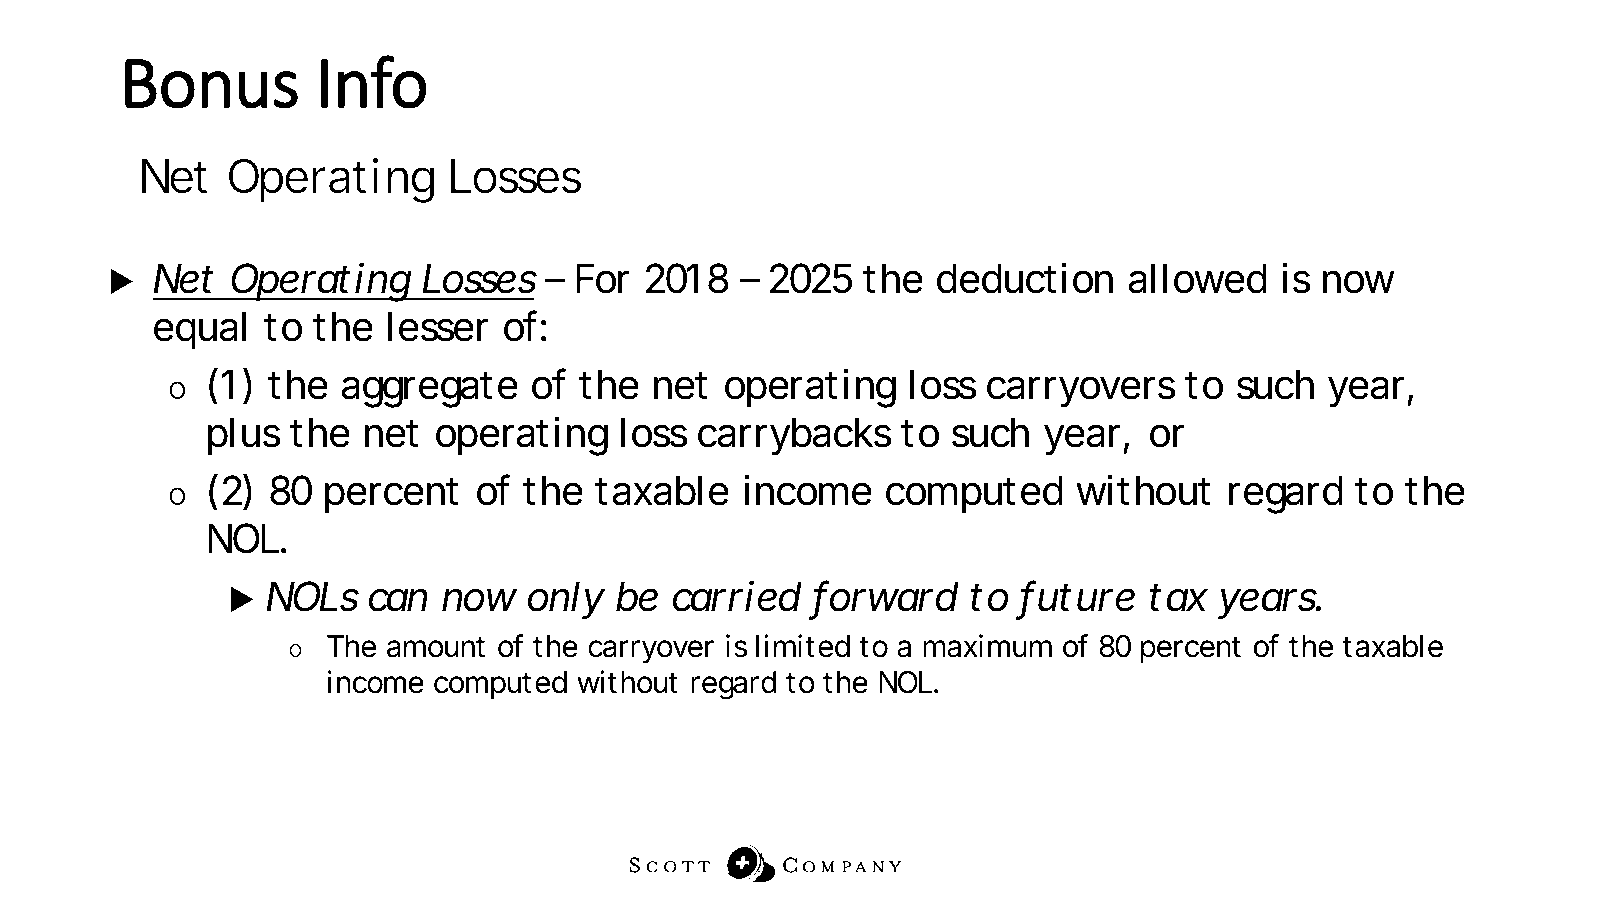 The height and width of the screenshot is (904, 1607). What do you see at coordinates (803, 646) in the screenshot?
I see `limited` at bounding box center [803, 646].
